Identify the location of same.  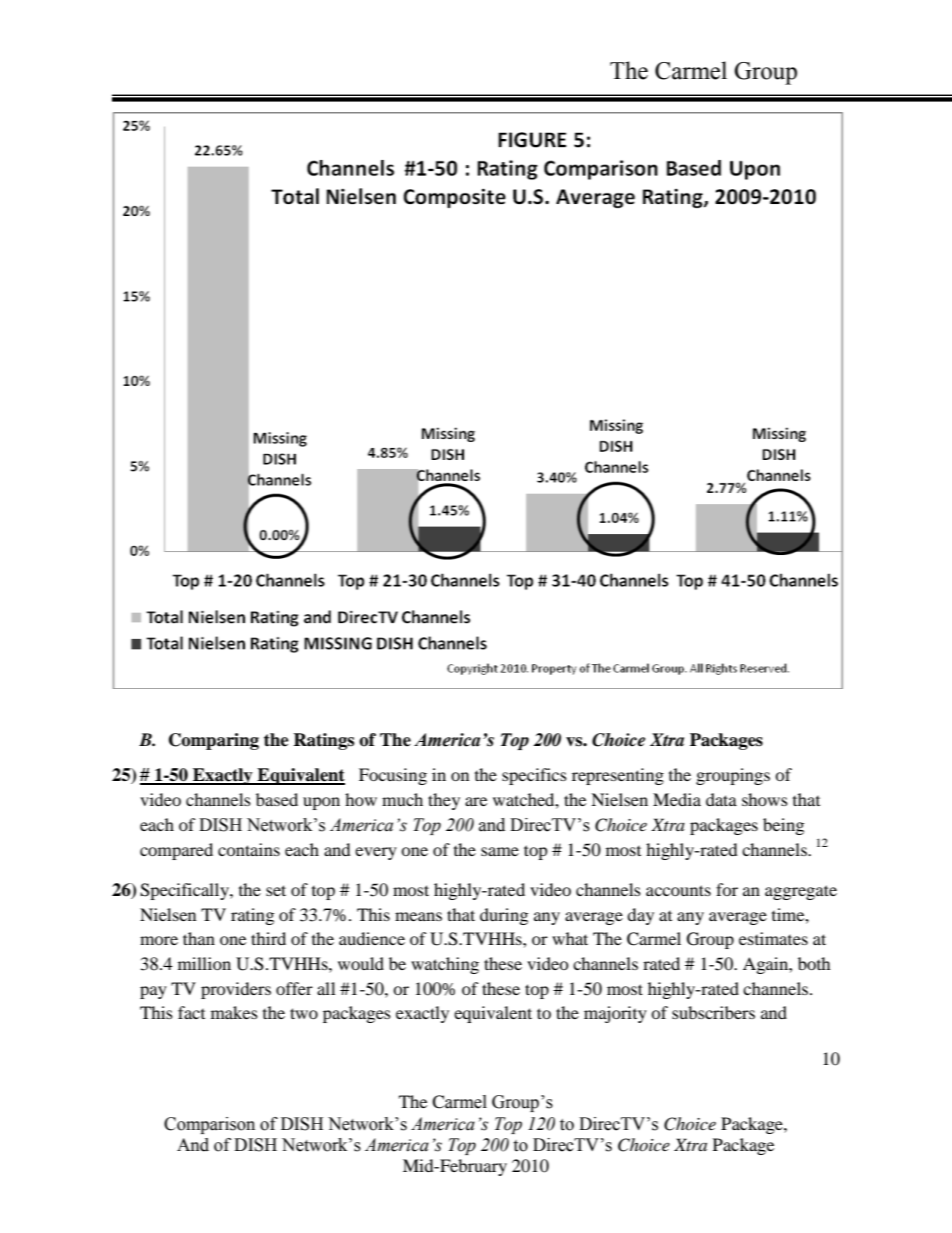
(500, 851).
